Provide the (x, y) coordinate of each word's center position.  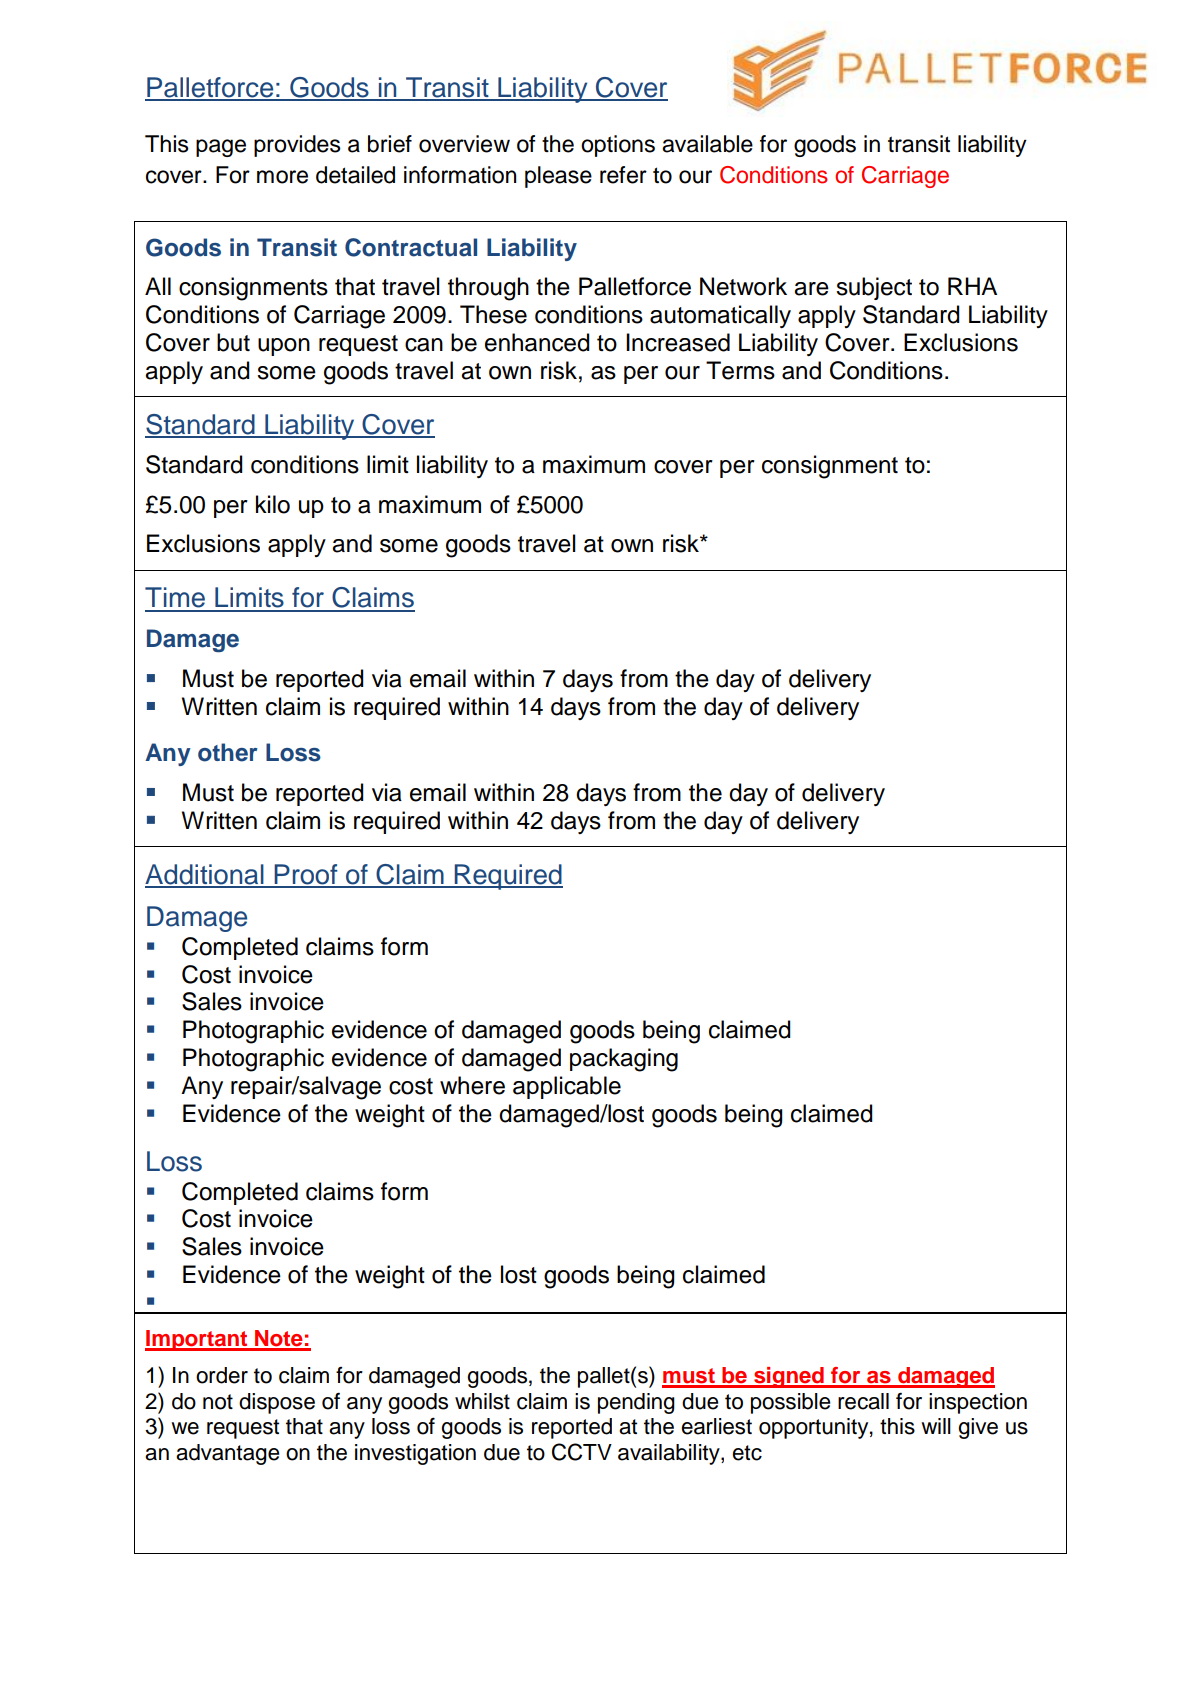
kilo (273, 504)
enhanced (537, 342)
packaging (624, 1060)
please (558, 177)
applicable (567, 1087)
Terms (740, 370)
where (472, 1085)
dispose (277, 1403)
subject (874, 288)
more (282, 177)
